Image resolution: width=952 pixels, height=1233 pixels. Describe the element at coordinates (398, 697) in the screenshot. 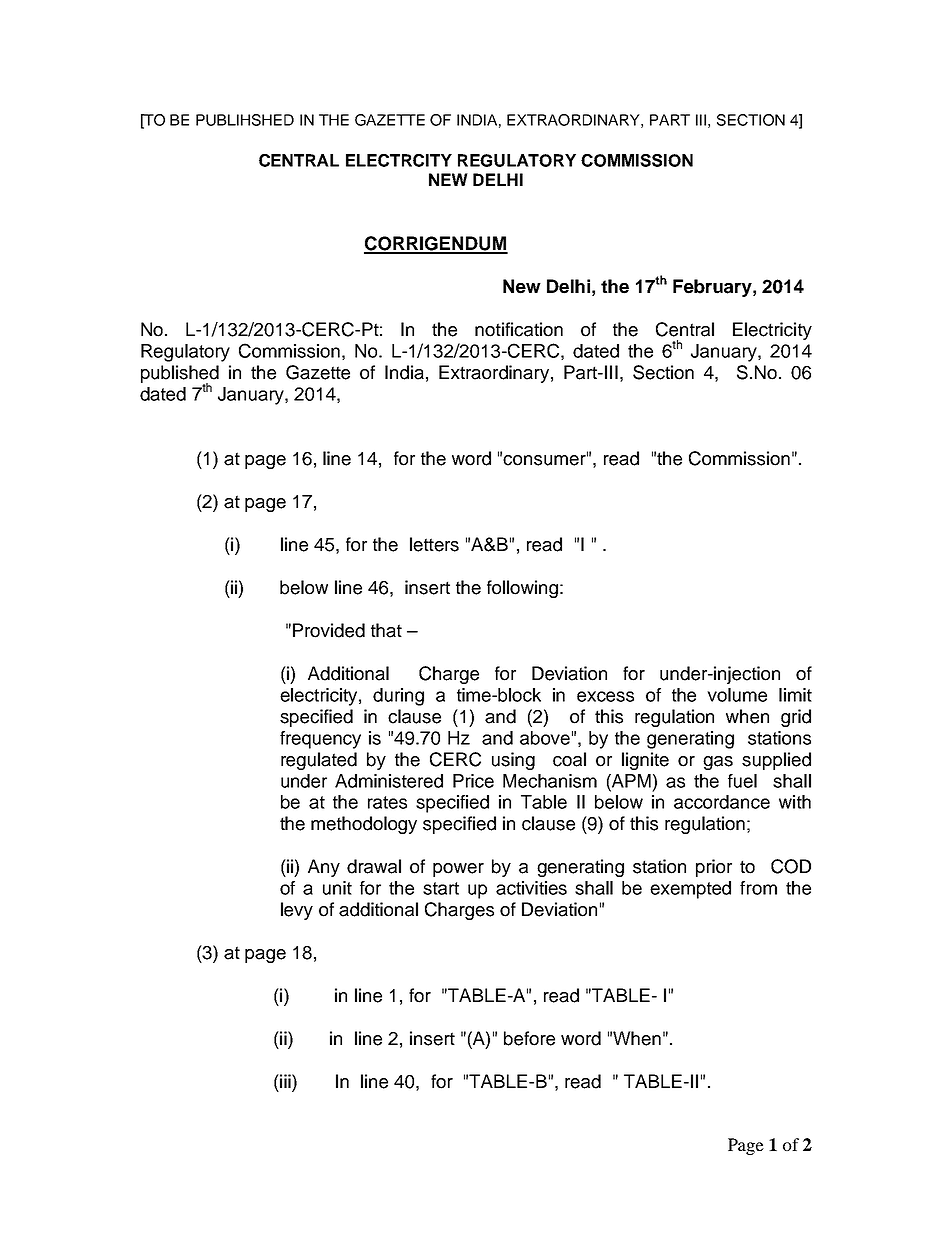

I see `during` at that location.
